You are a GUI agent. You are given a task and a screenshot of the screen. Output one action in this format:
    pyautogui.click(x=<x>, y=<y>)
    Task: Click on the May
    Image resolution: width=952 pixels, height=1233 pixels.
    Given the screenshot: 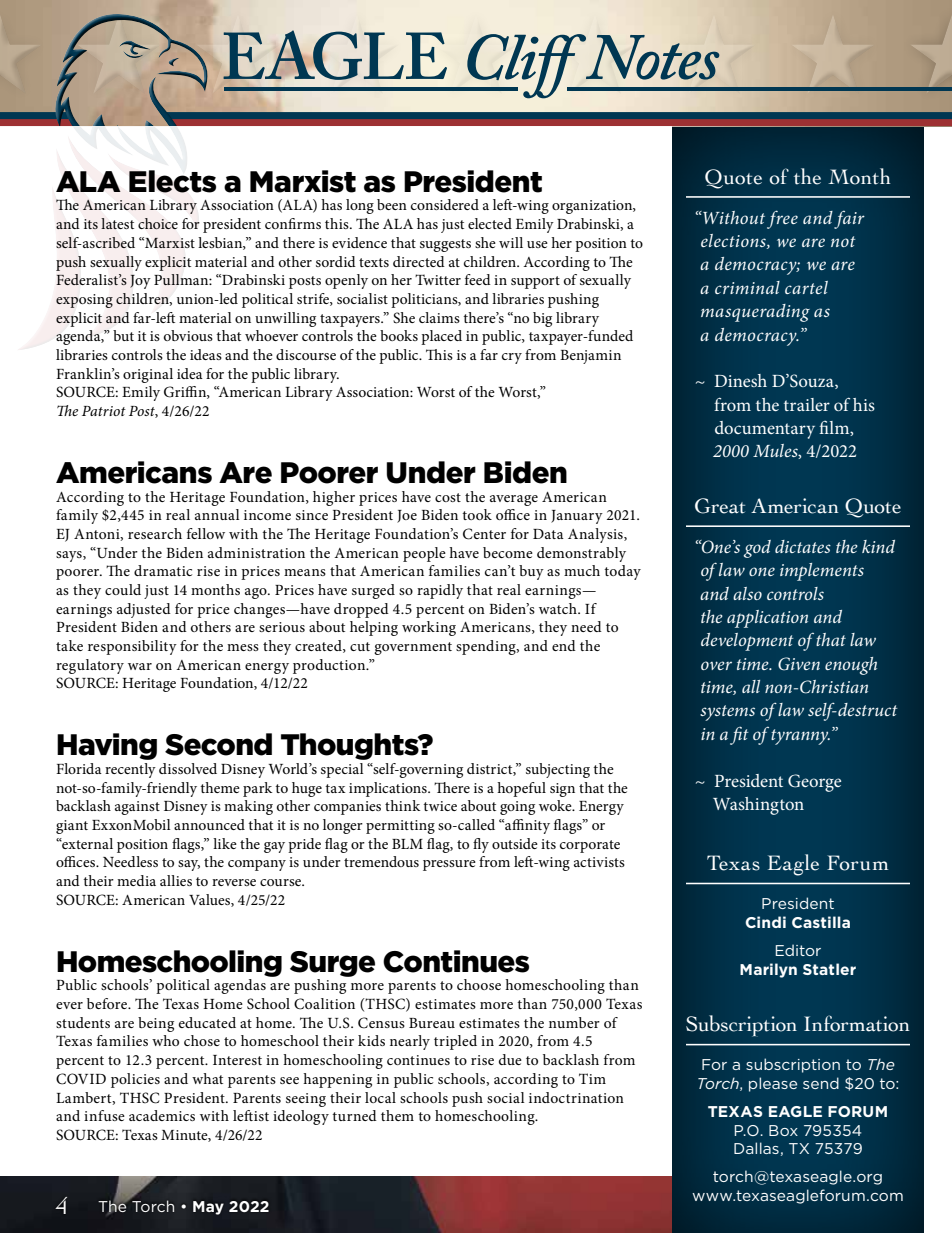 What is the action you would take?
    pyautogui.click(x=208, y=1208)
